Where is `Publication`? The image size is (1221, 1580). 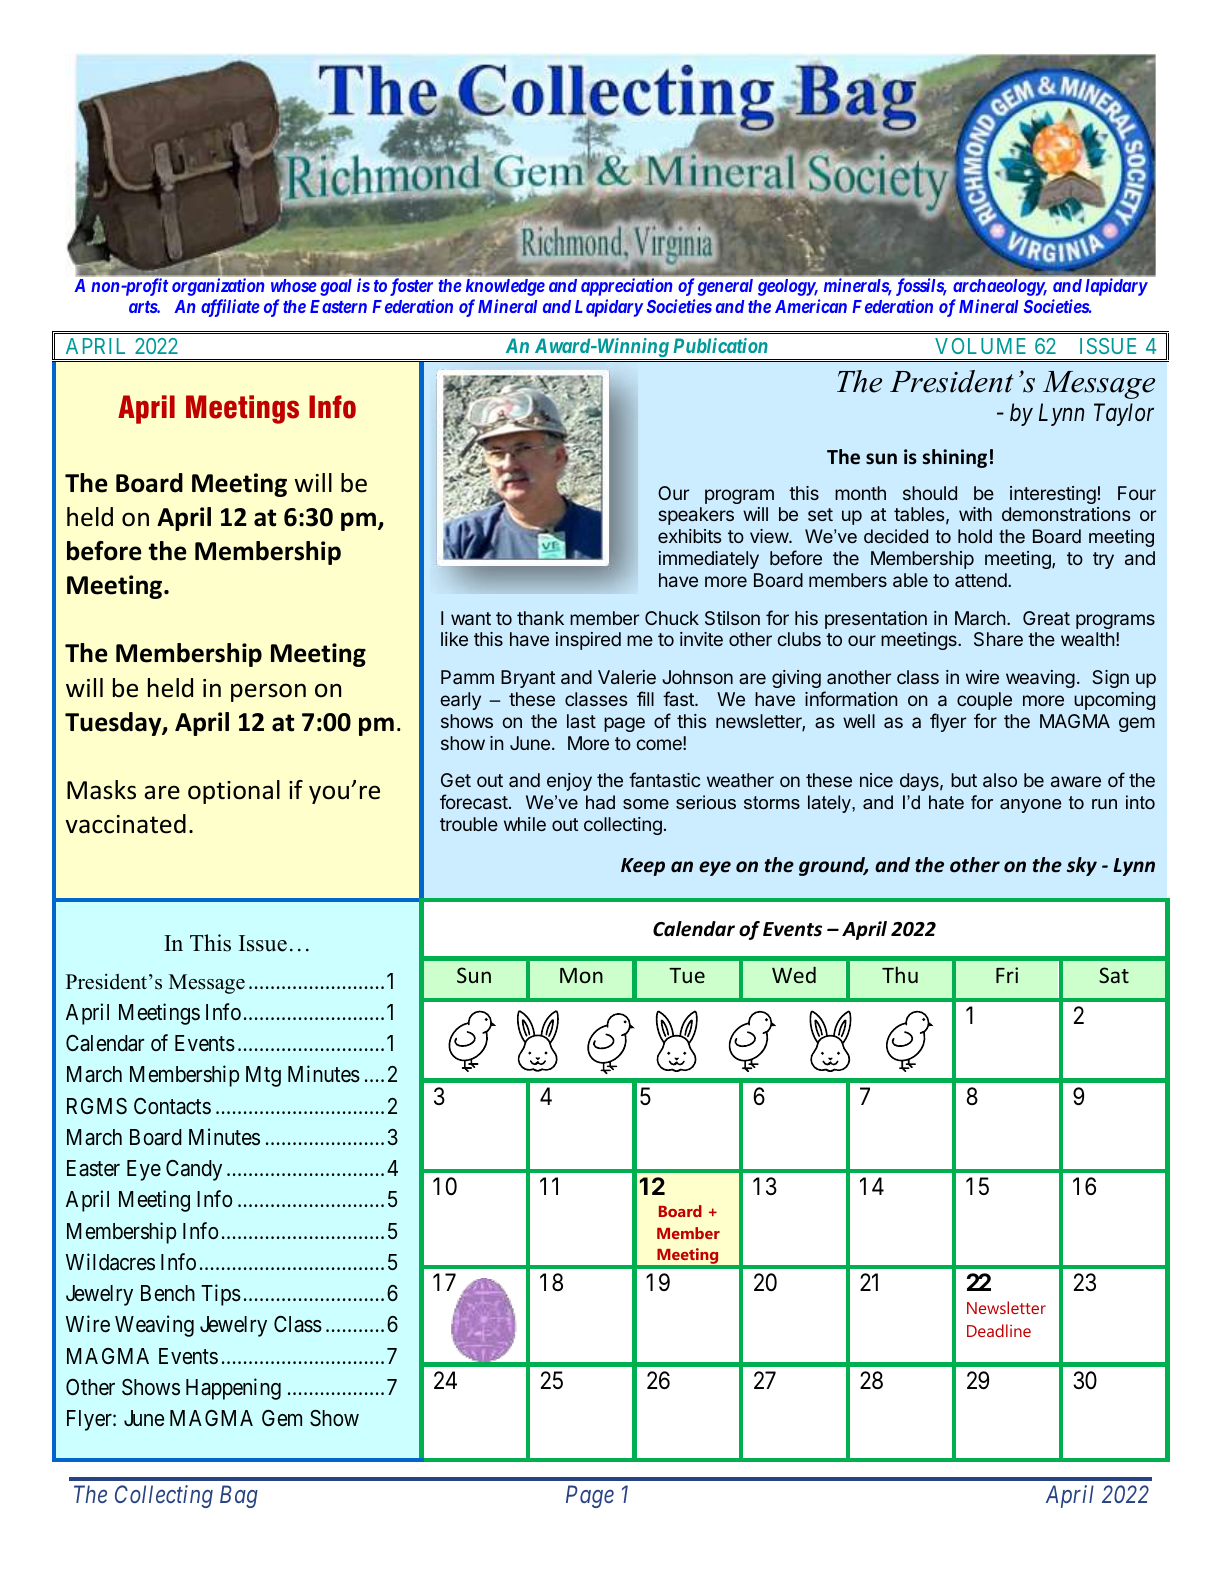
Publication is located at coordinates (720, 345).
